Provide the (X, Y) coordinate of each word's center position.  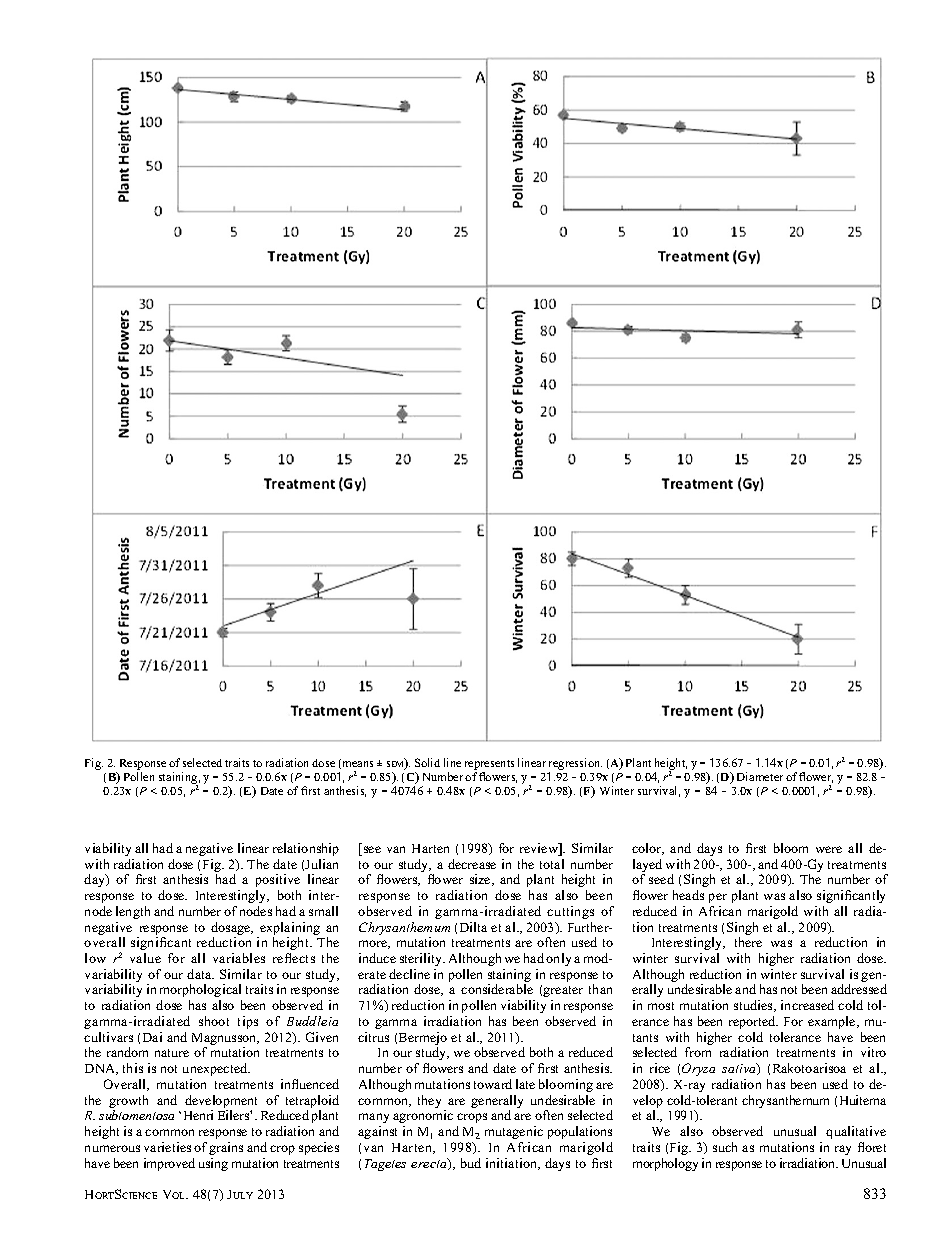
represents (489, 765)
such (725, 1147)
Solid (427, 762)
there (748, 942)
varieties (167, 1147)
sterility (422, 959)
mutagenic (514, 1132)
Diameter (760, 776)
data (200, 974)
